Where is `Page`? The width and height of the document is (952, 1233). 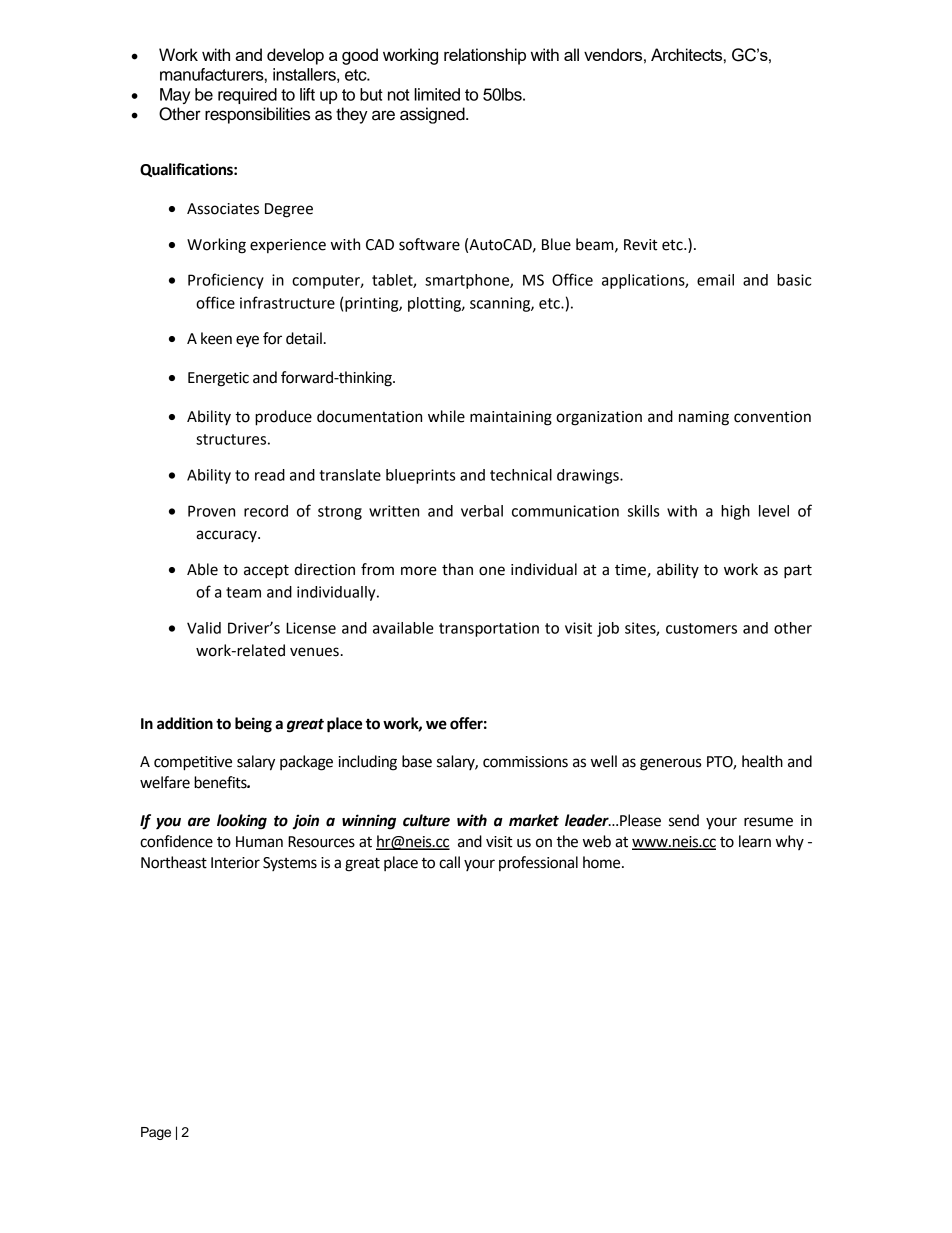
Page is located at coordinates (156, 1133).
